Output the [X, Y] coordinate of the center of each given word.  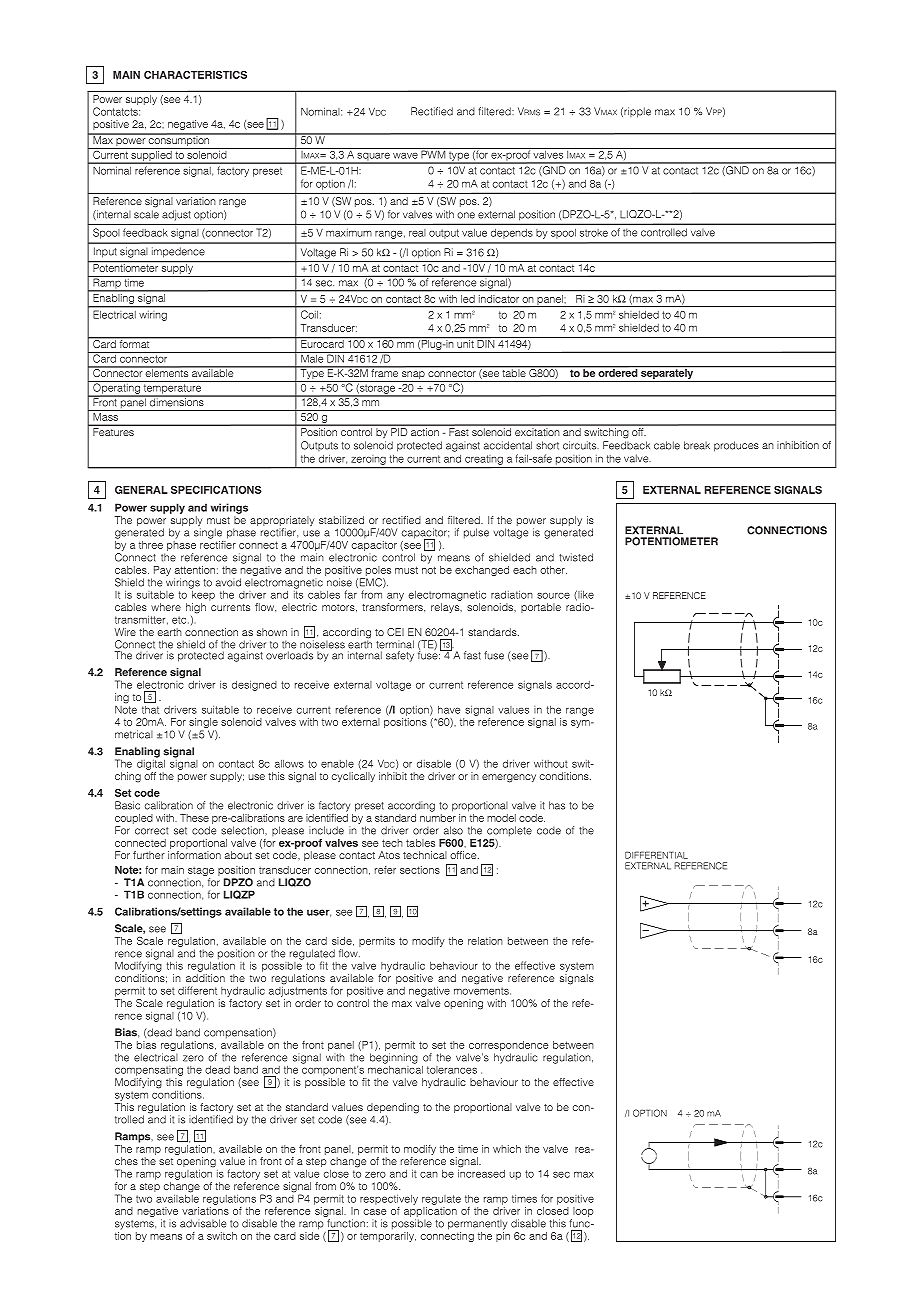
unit [465, 344]
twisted [576, 557]
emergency [509, 778]
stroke [594, 233]
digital [151, 763]
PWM [433, 153]
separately [667, 374]
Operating [116, 388]
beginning [394, 1058]
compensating [149, 1071]
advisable [203, 1223]
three [151, 545]
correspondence [509, 1046]
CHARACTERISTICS [195, 75]
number [438, 816]
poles [378, 571]
